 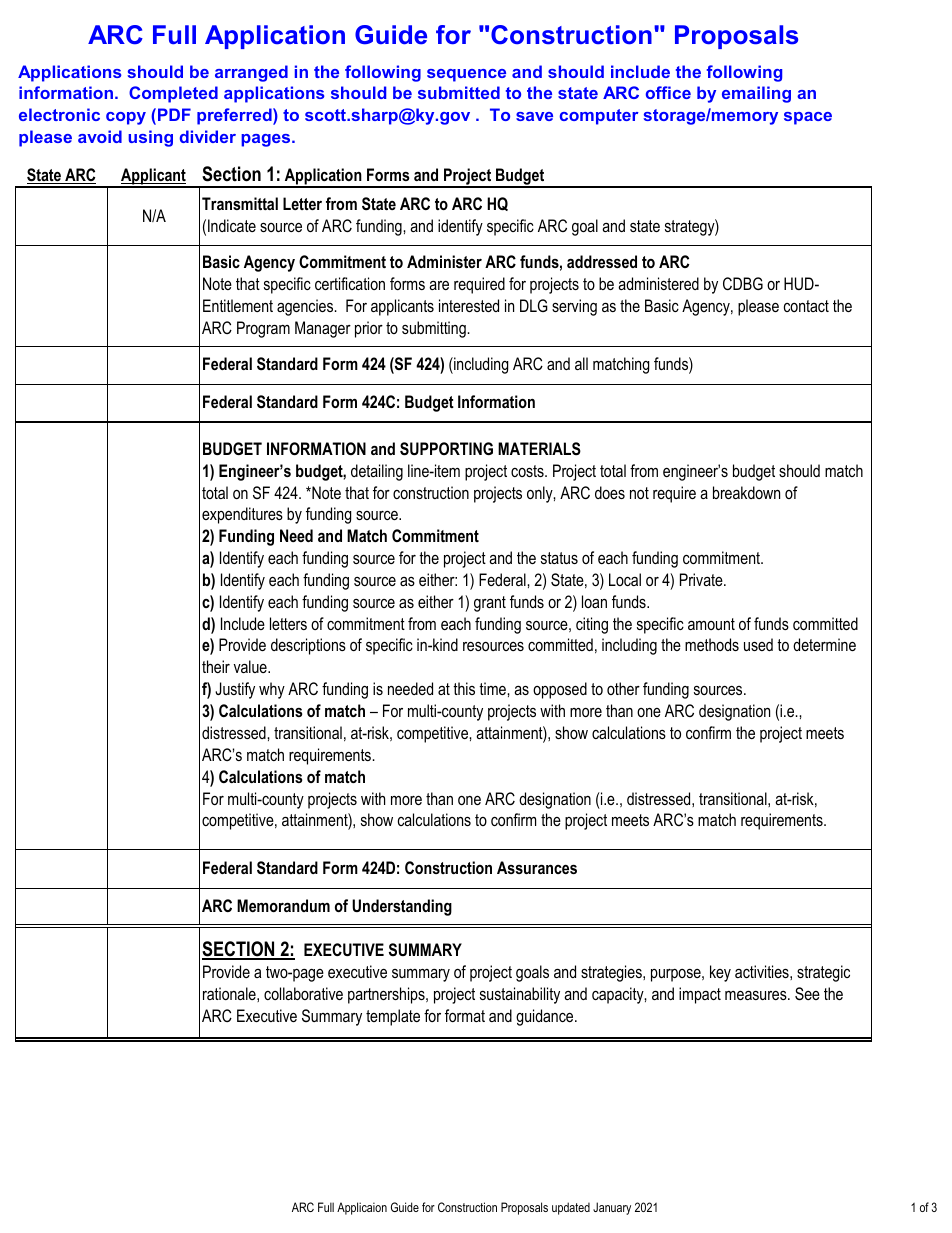 I want to click on updated, so click(x=571, y=1208).
